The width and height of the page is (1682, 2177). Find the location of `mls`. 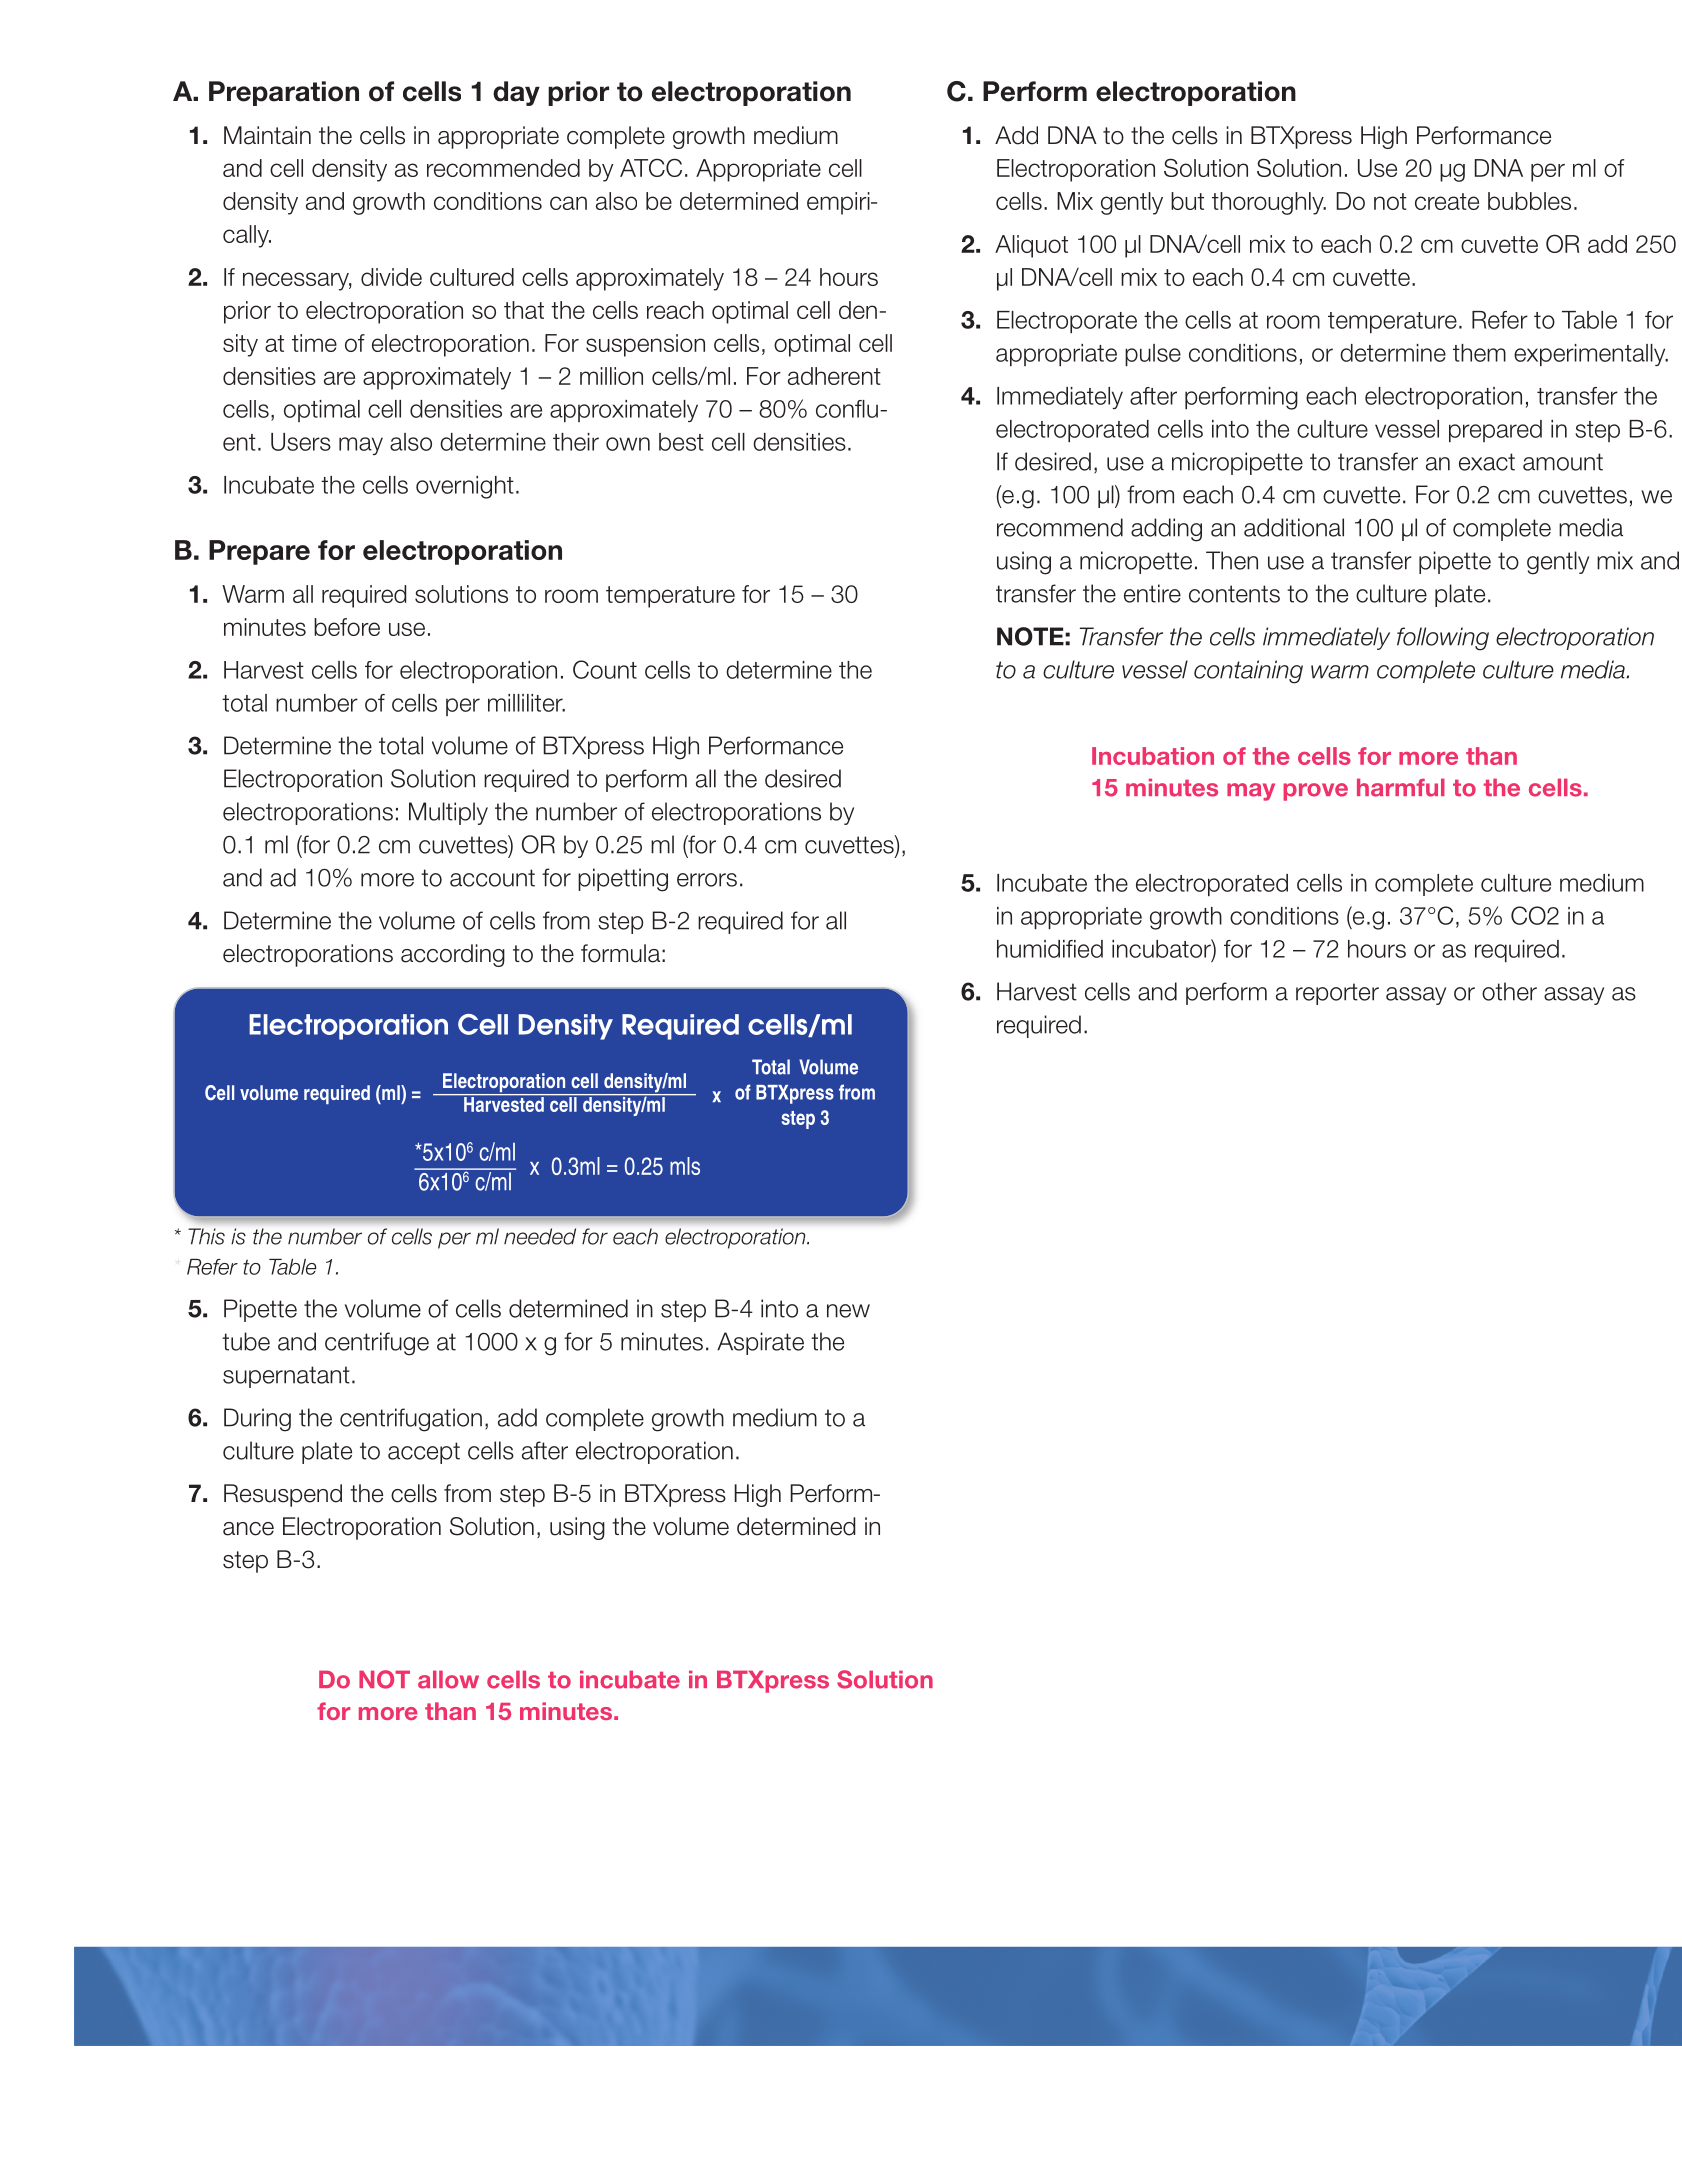

mls is located at coordinates (685, 1166).
